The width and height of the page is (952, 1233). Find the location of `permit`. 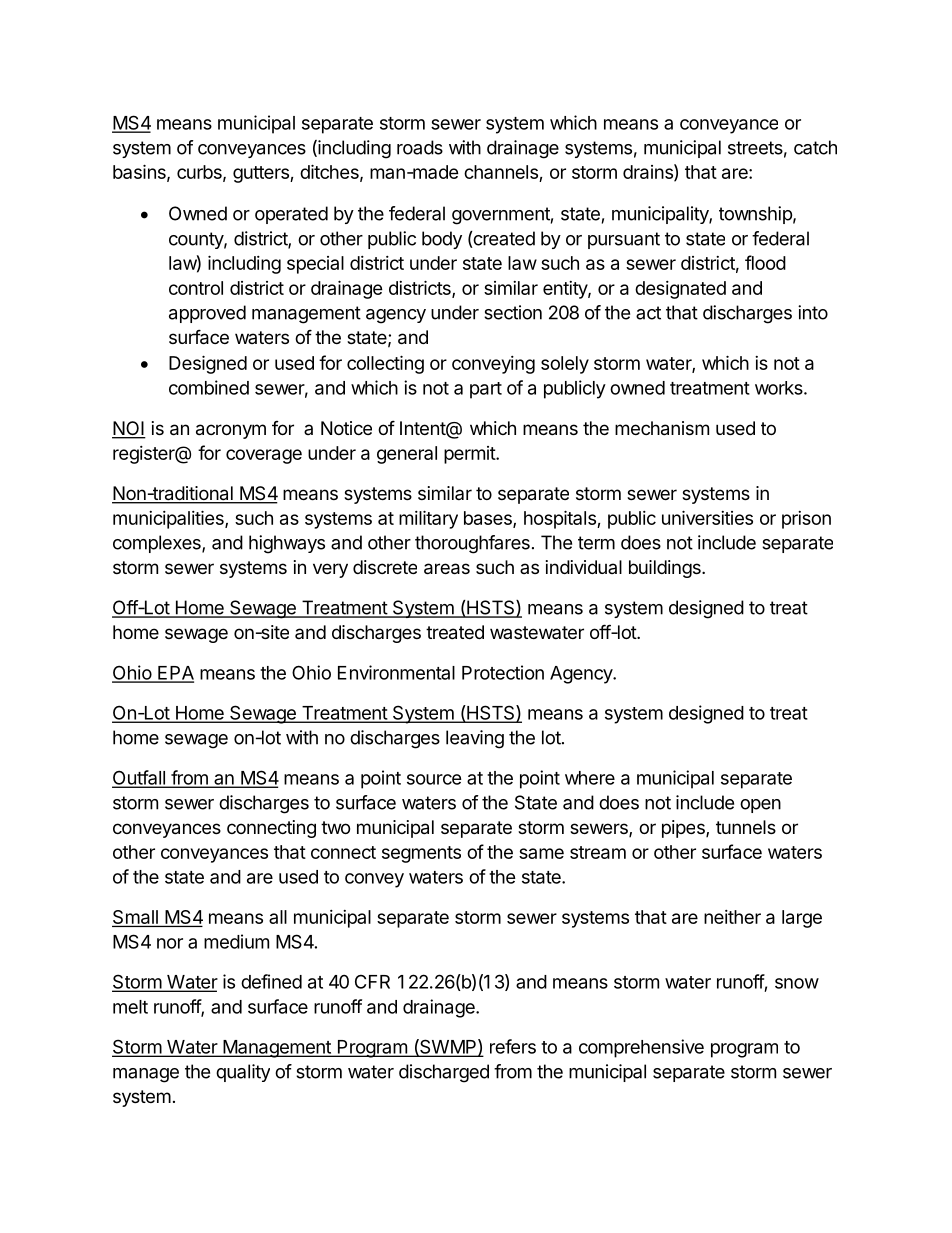

permit is located at coordinates (470, 455).
